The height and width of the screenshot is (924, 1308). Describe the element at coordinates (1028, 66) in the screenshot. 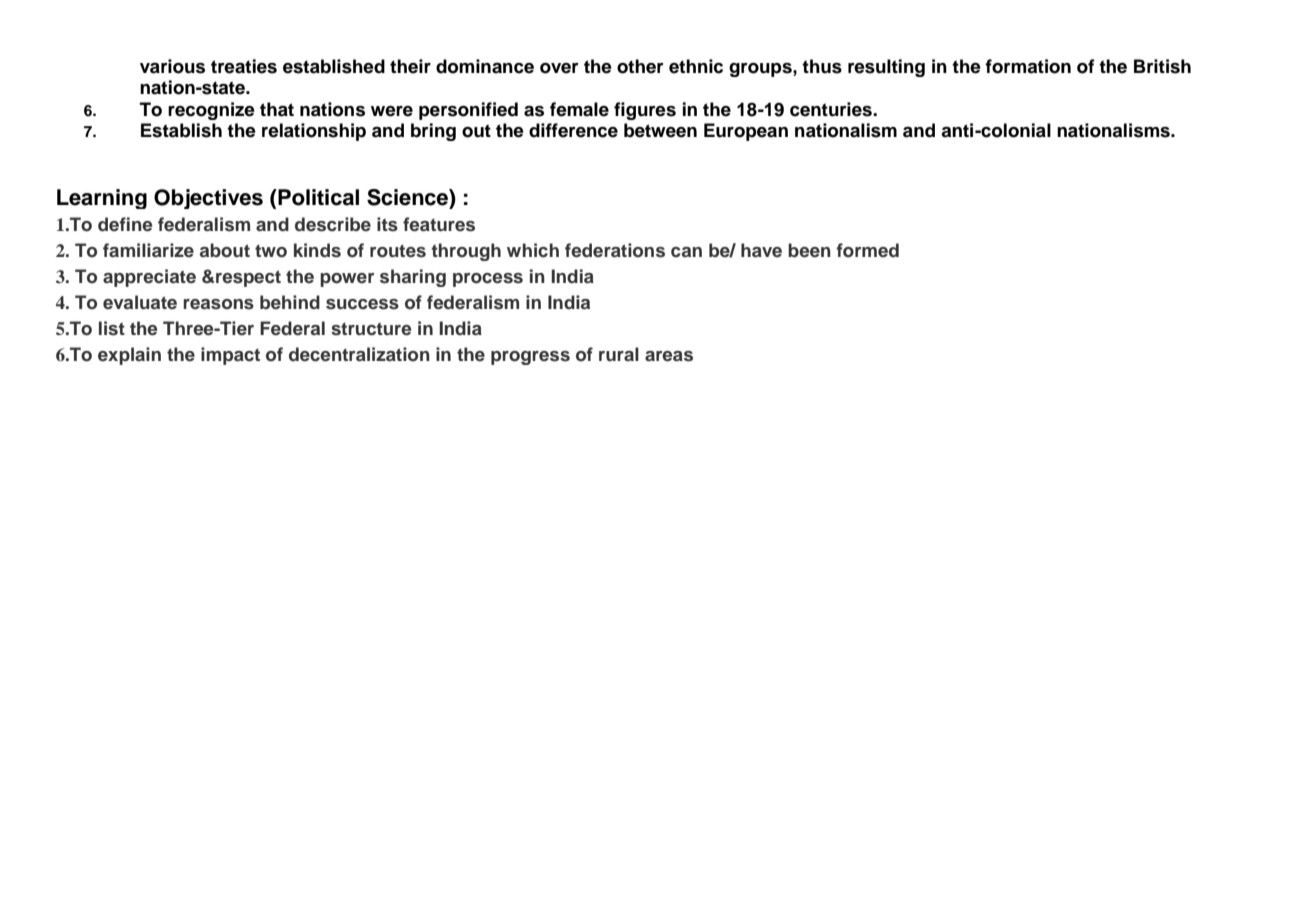

I see `formation` at that location.
